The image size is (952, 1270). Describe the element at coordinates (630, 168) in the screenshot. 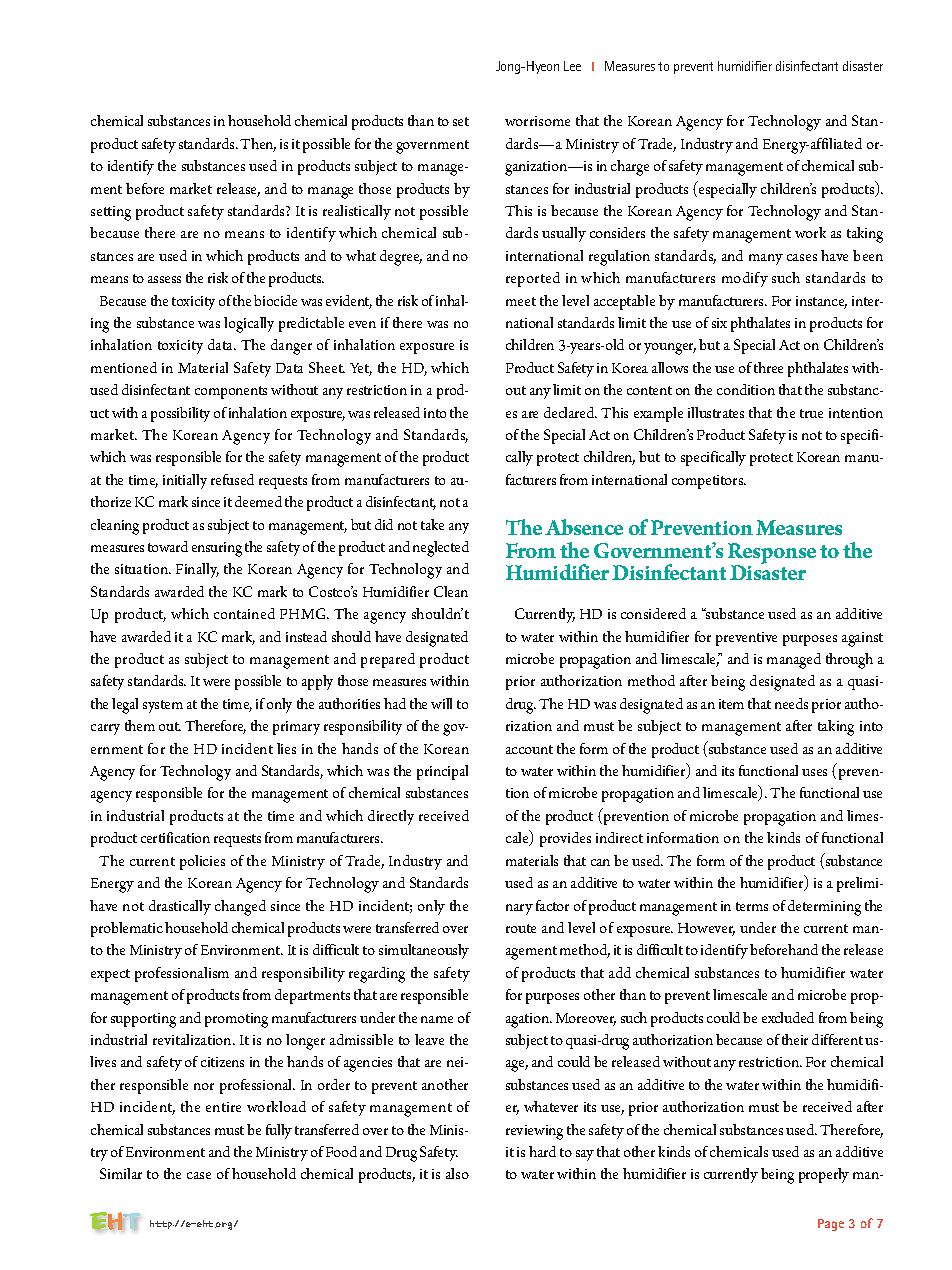

I see `charge` at that location.
